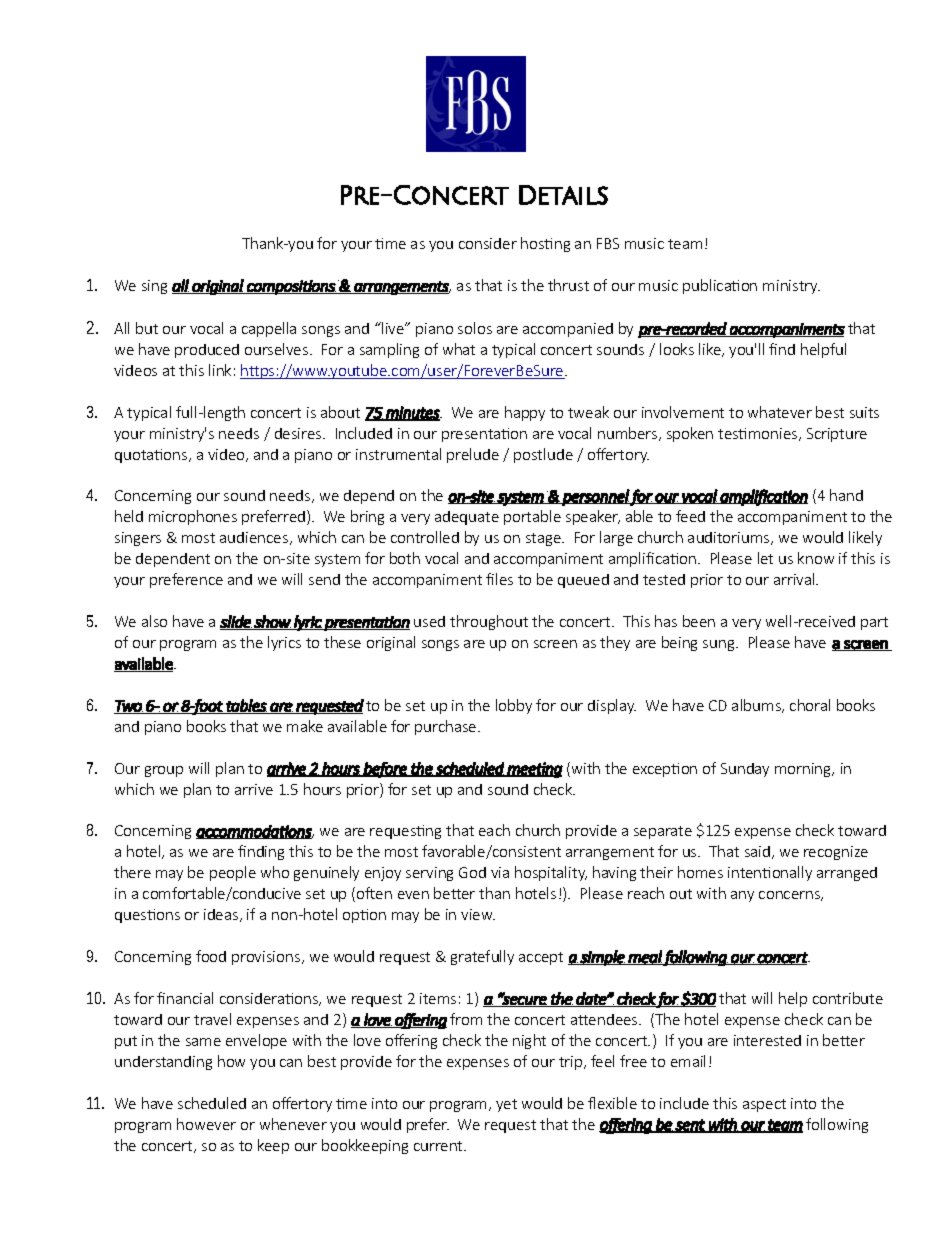 The height and width of the screenshot is (1233, 952). Describe the element at coordinates (720, 286) in the screenshot. I see `publication` at that location.
